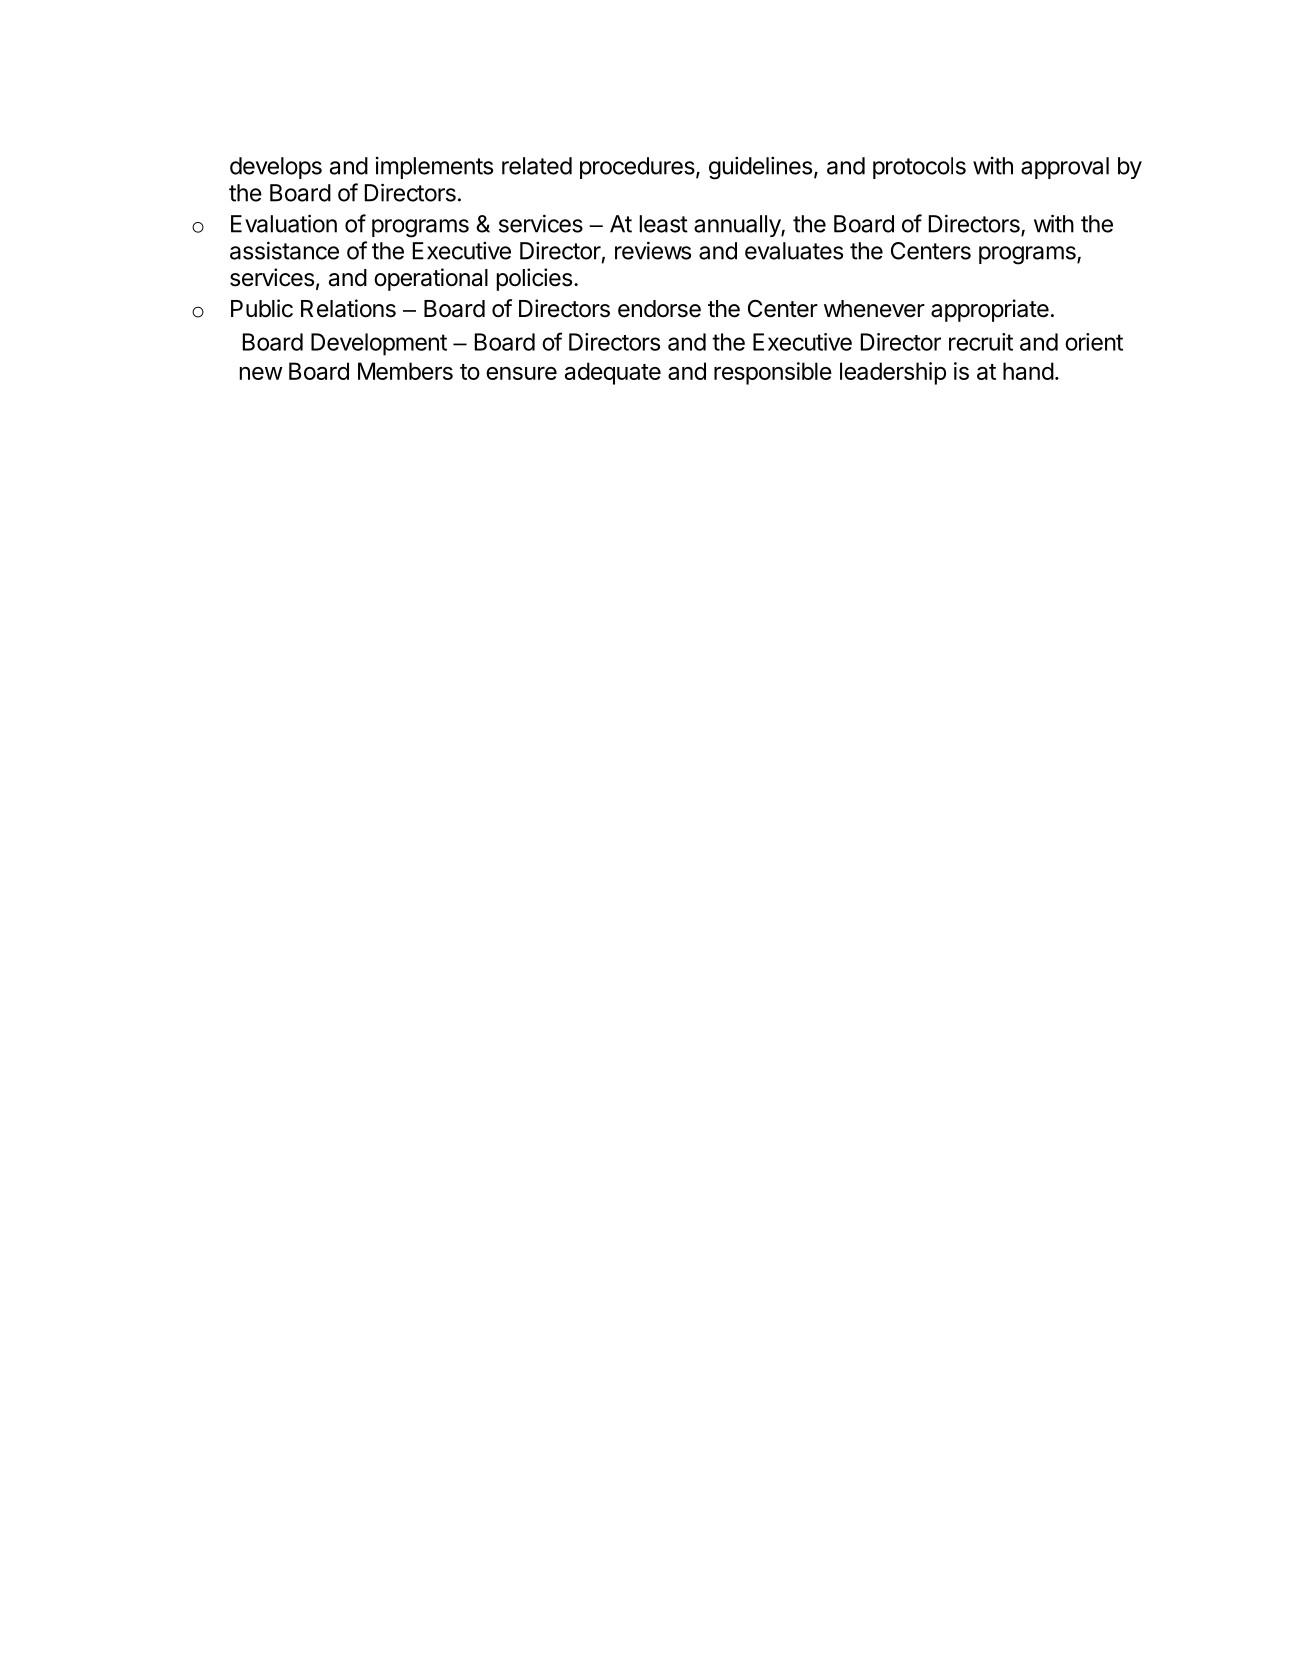  Describe the element at coordinates (794, 251) in the screenshot. I see `evaluates` at that location.
